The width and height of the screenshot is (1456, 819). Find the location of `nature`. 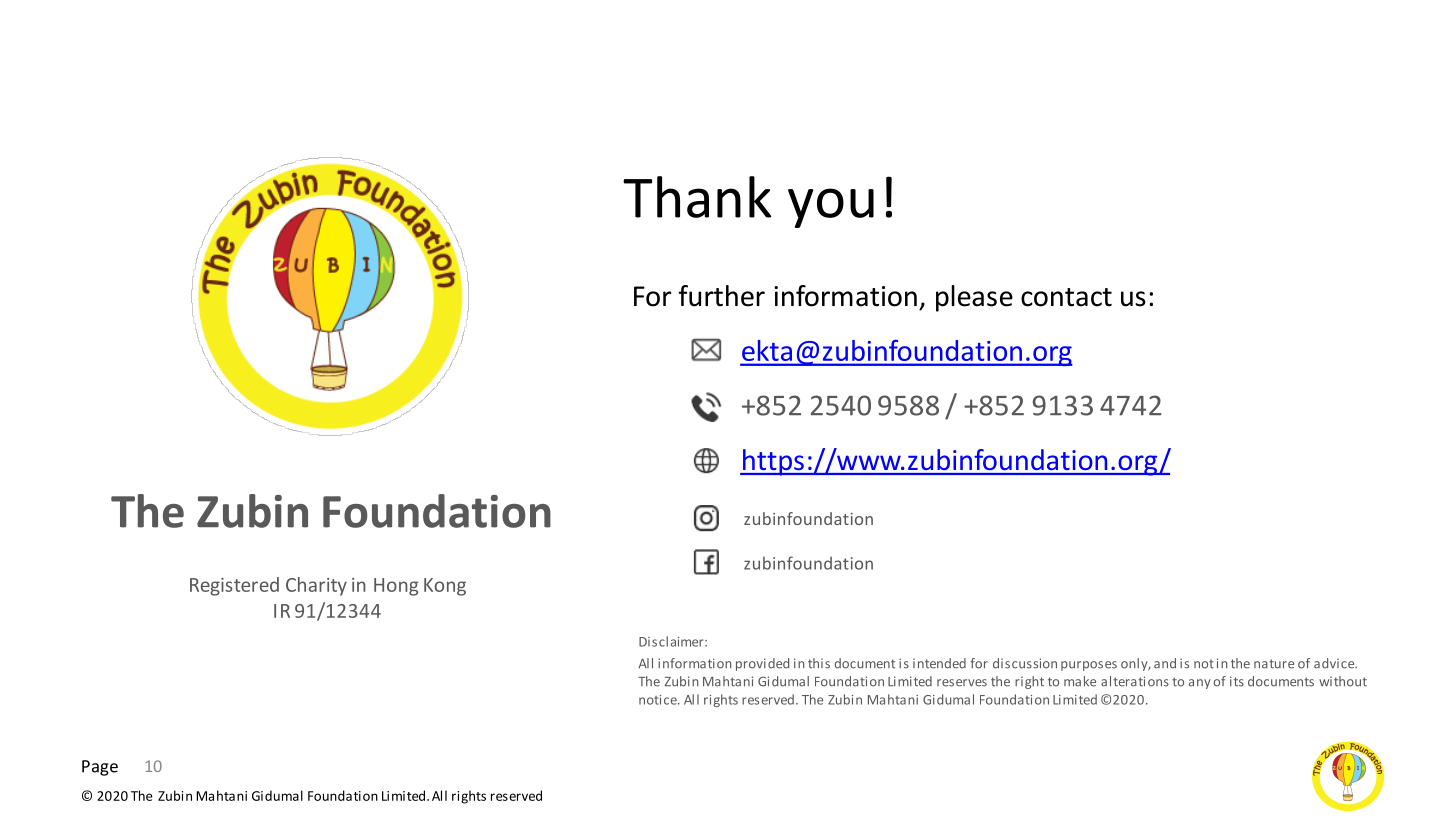

nature is located at coordinates (1274, 664).
